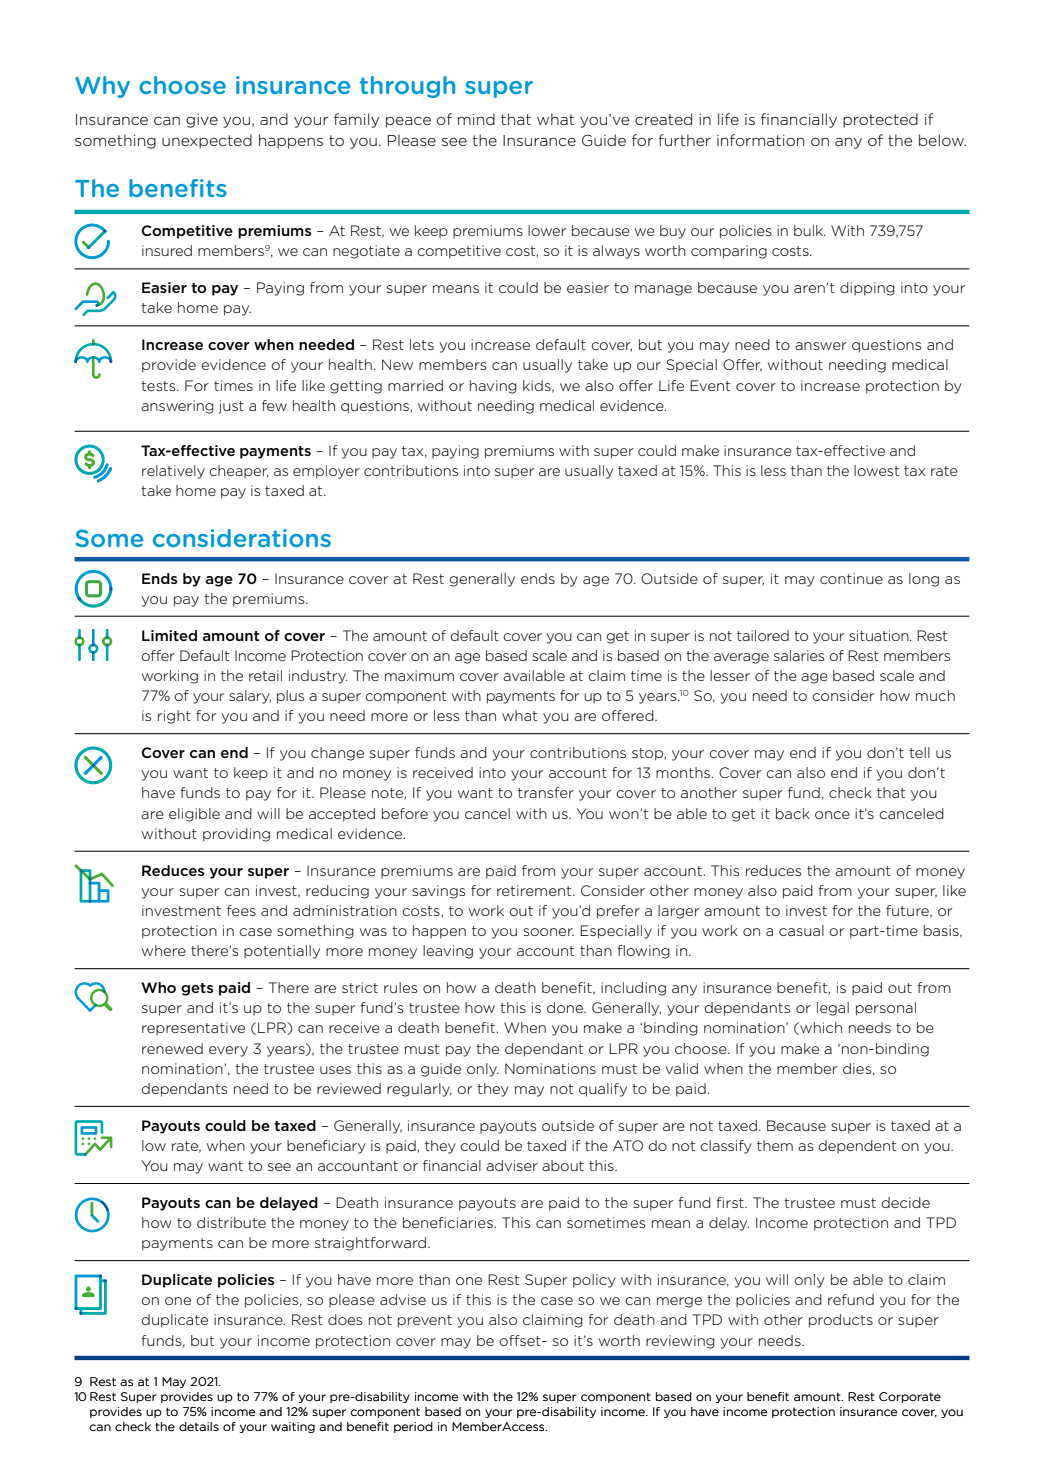 The width and height of the screenshot is (1044, 1477). I want to click on dipping, so click(867, 289).
